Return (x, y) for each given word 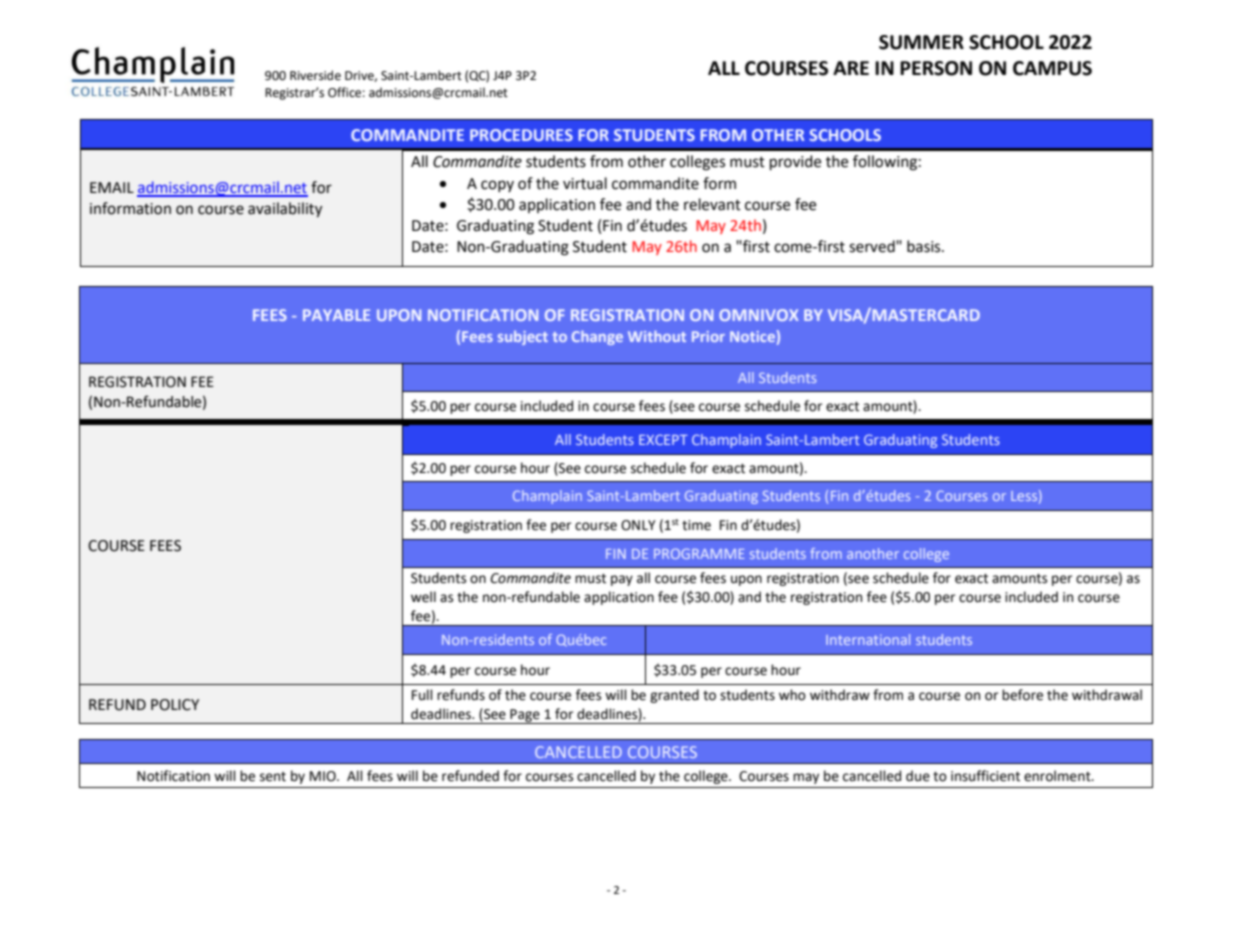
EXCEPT (663, 439)
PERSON (936, 68)
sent (273, 777)
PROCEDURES (521, 135)
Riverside (315, 75)
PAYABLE (336, 315)
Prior (708, 336)
